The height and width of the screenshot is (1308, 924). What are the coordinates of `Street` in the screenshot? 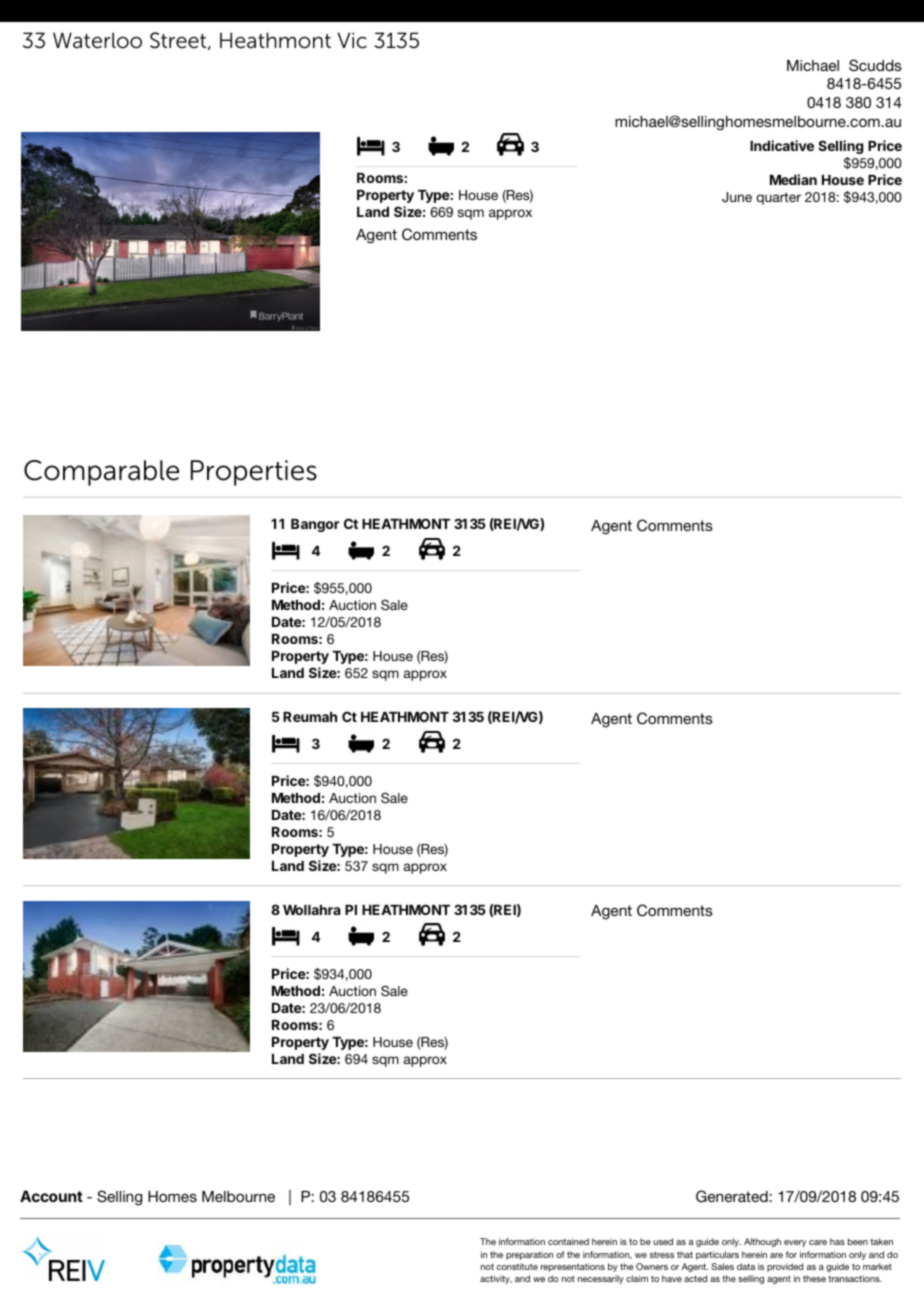 It's located at (179, 41).
